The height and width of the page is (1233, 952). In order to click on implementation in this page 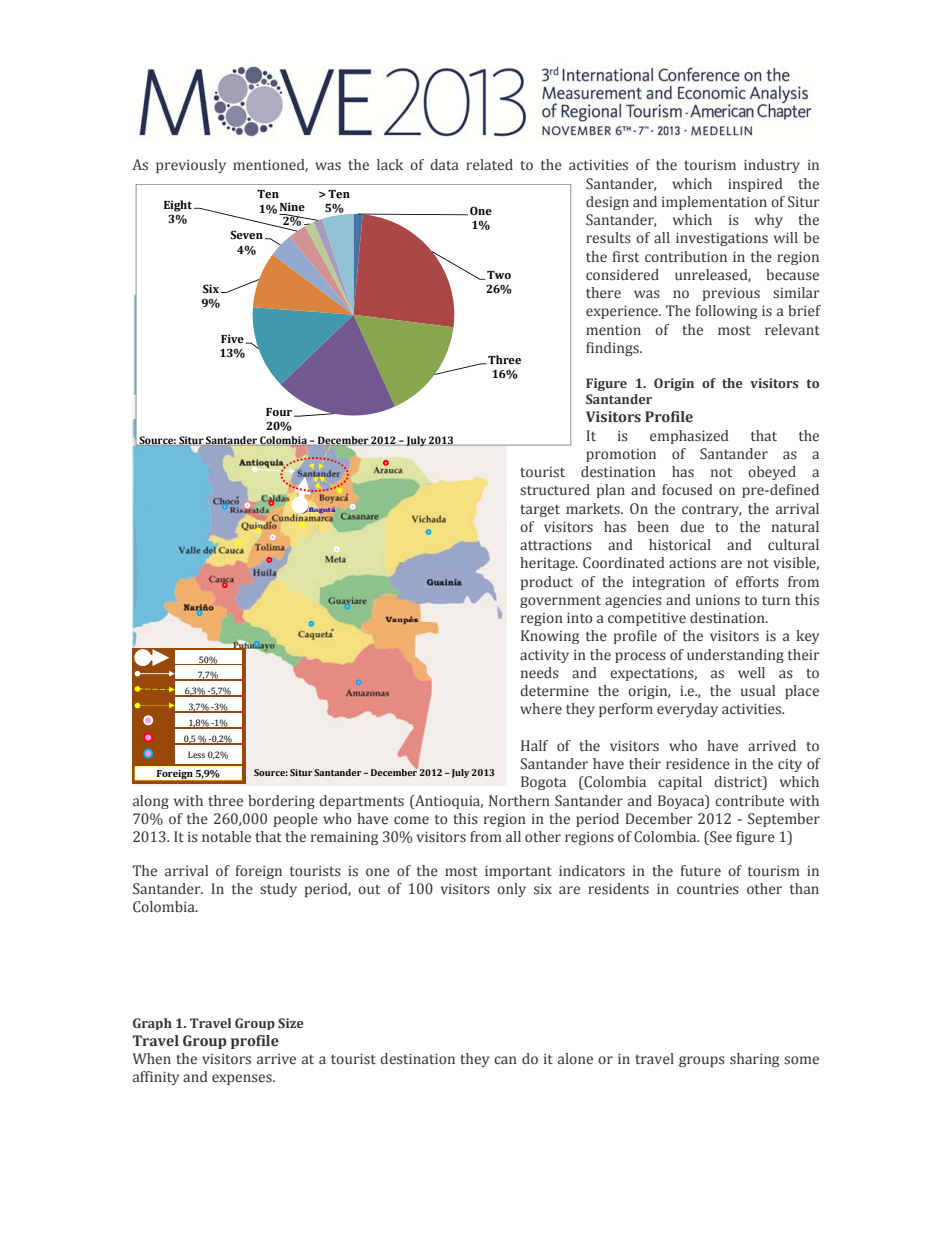, I will do `click(714, 203)`.
